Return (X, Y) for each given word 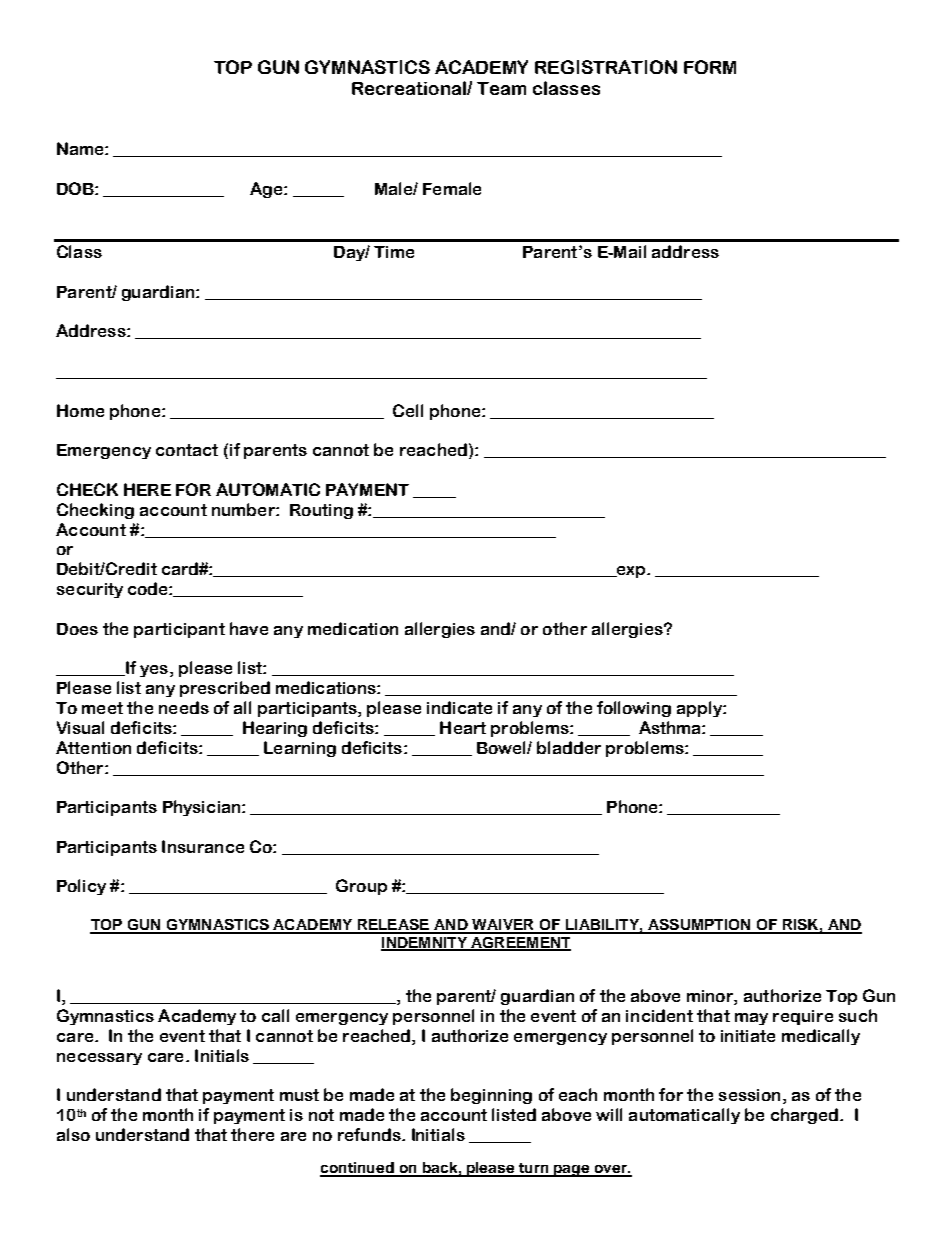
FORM (710, 67)
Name (81, 148)
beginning (491, 1096)
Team (501, 88)
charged (806, 1116)
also (73, 1134)
